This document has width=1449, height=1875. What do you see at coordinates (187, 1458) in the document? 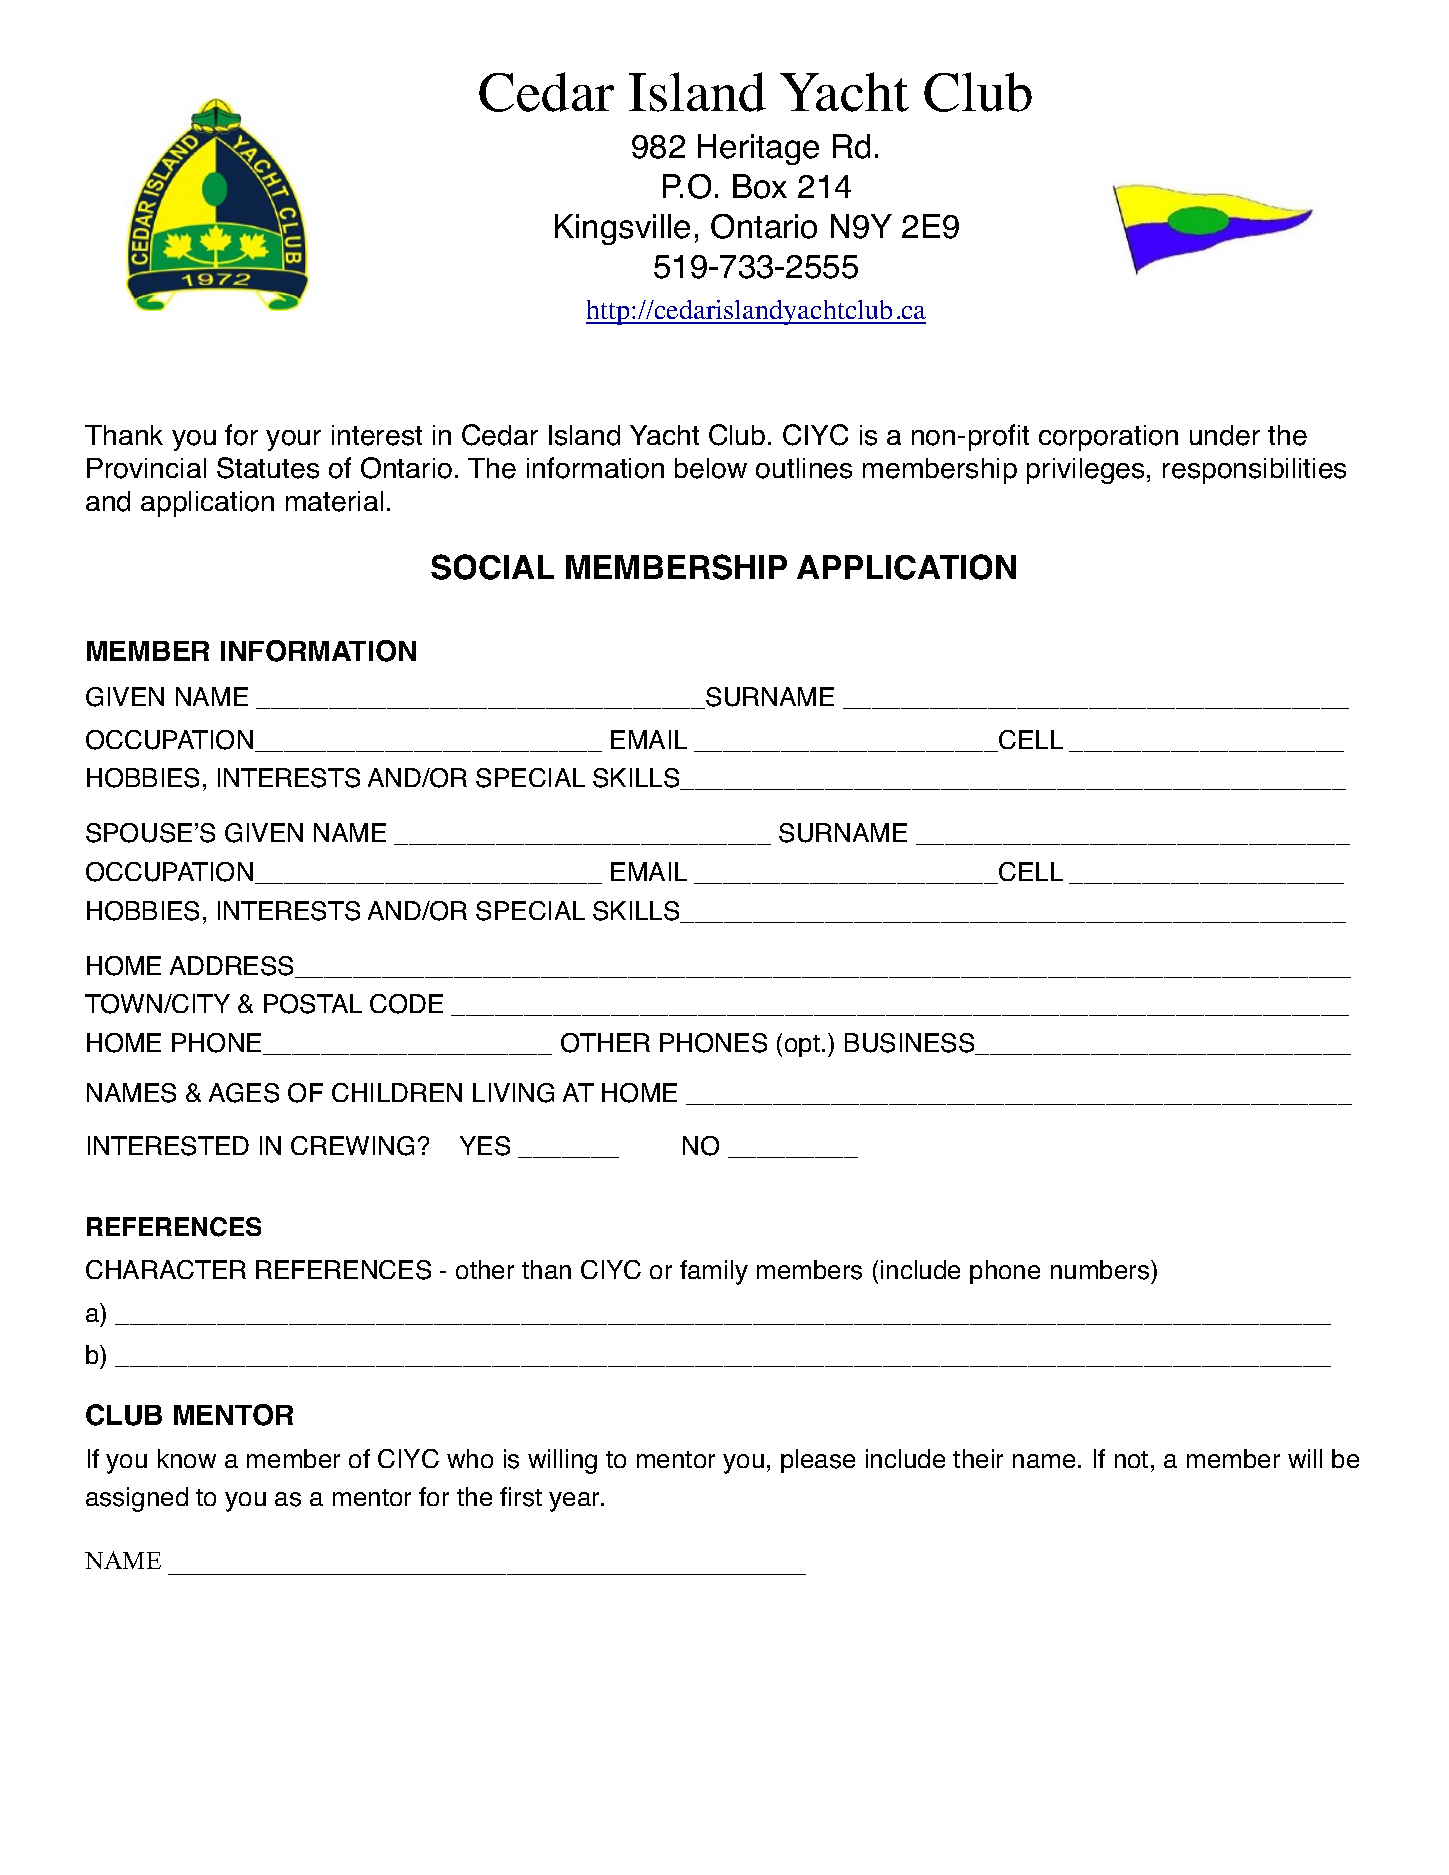
I see `know` at bounding box center [187, 1458].
